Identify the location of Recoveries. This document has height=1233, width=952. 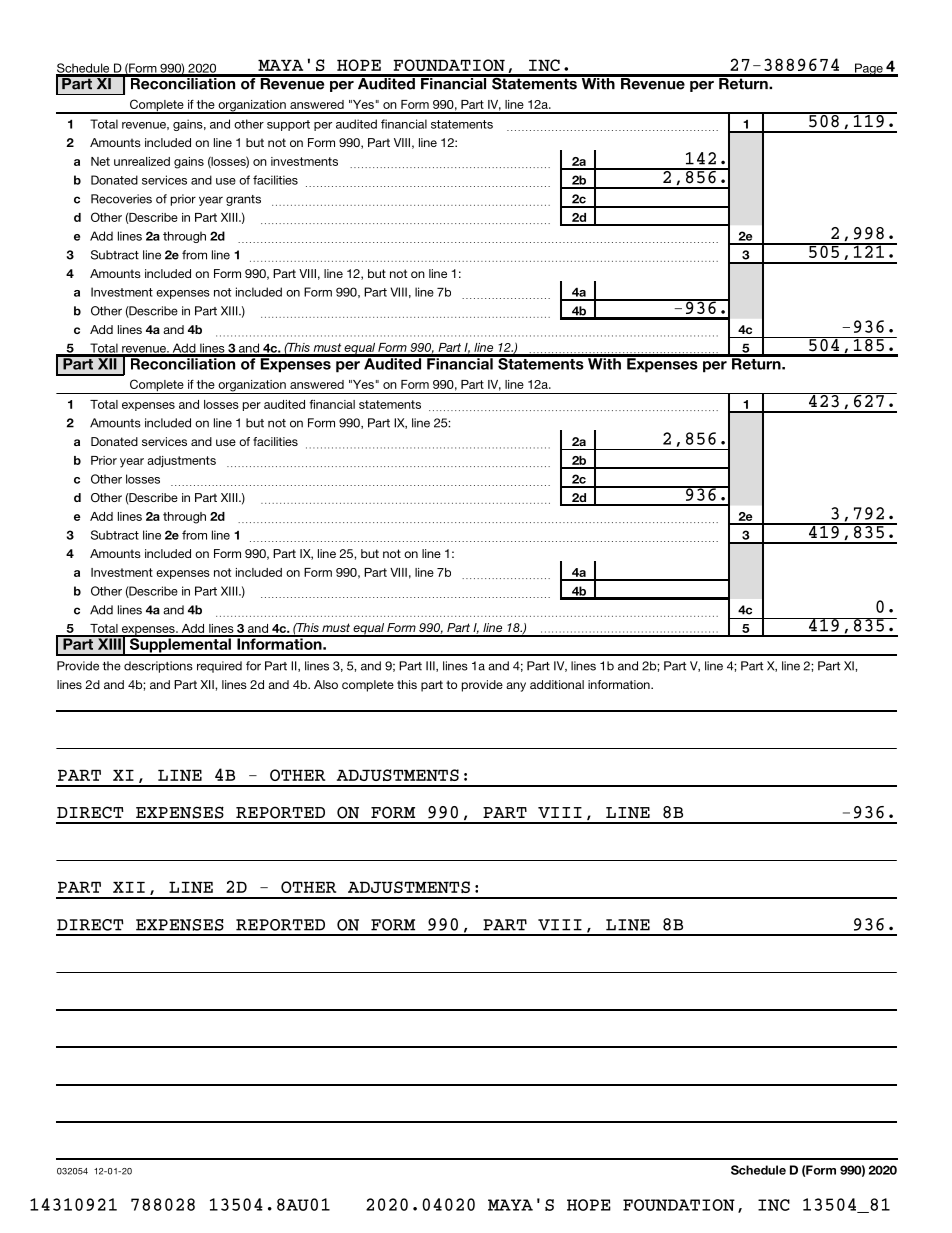
(121, 199).
